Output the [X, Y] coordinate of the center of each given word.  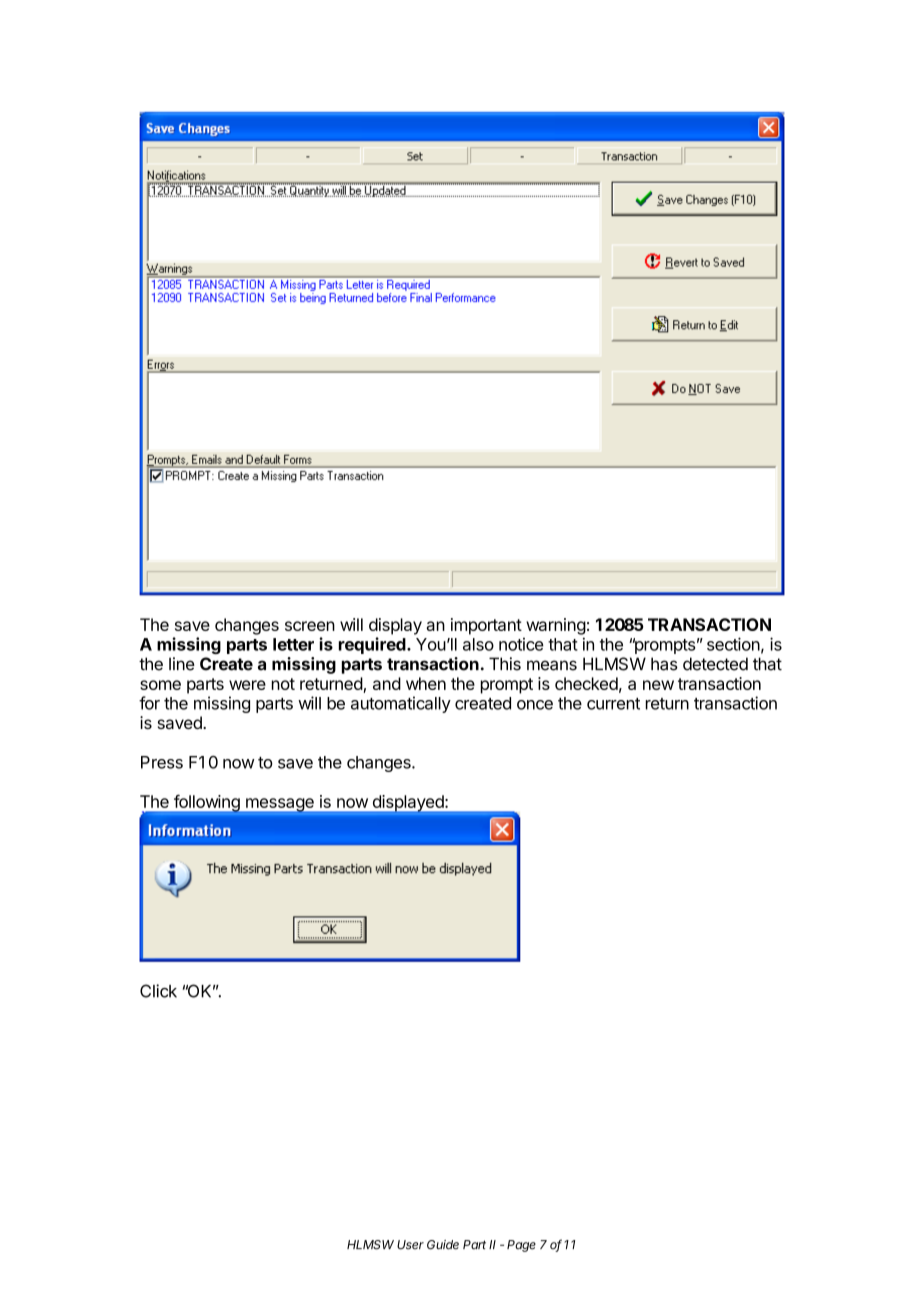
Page [521, 1246]
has [664, 664]
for [149, 703]
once [535, 705]
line [182, 664]
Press [162, 762]
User [410, 1245]
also [478, 644]
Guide [443, 1245]
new [658, 685]
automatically [401, 704]
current [613, 704]
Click [158, 991]
